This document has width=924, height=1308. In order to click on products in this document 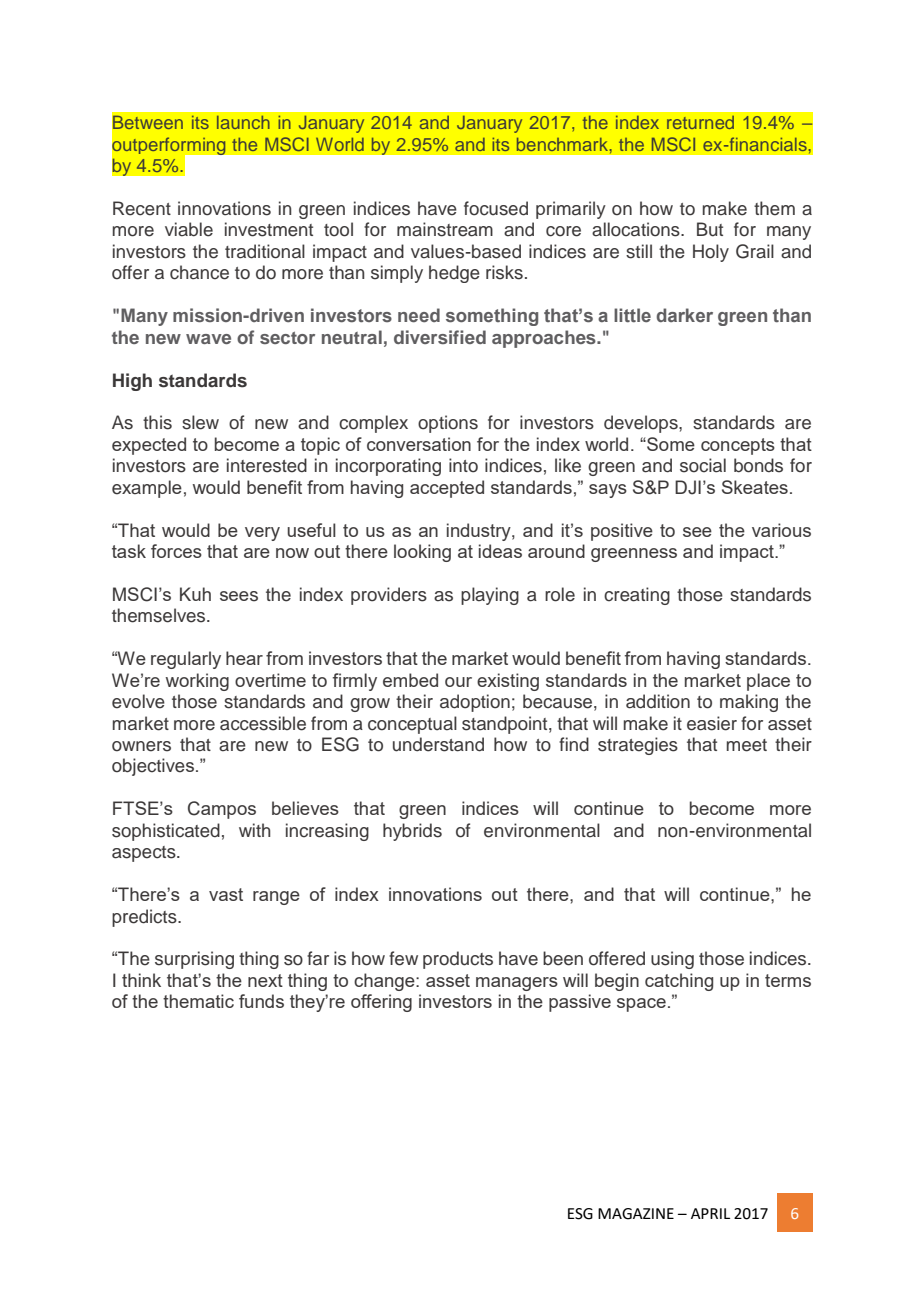, I will do `click(458, 960)`.
